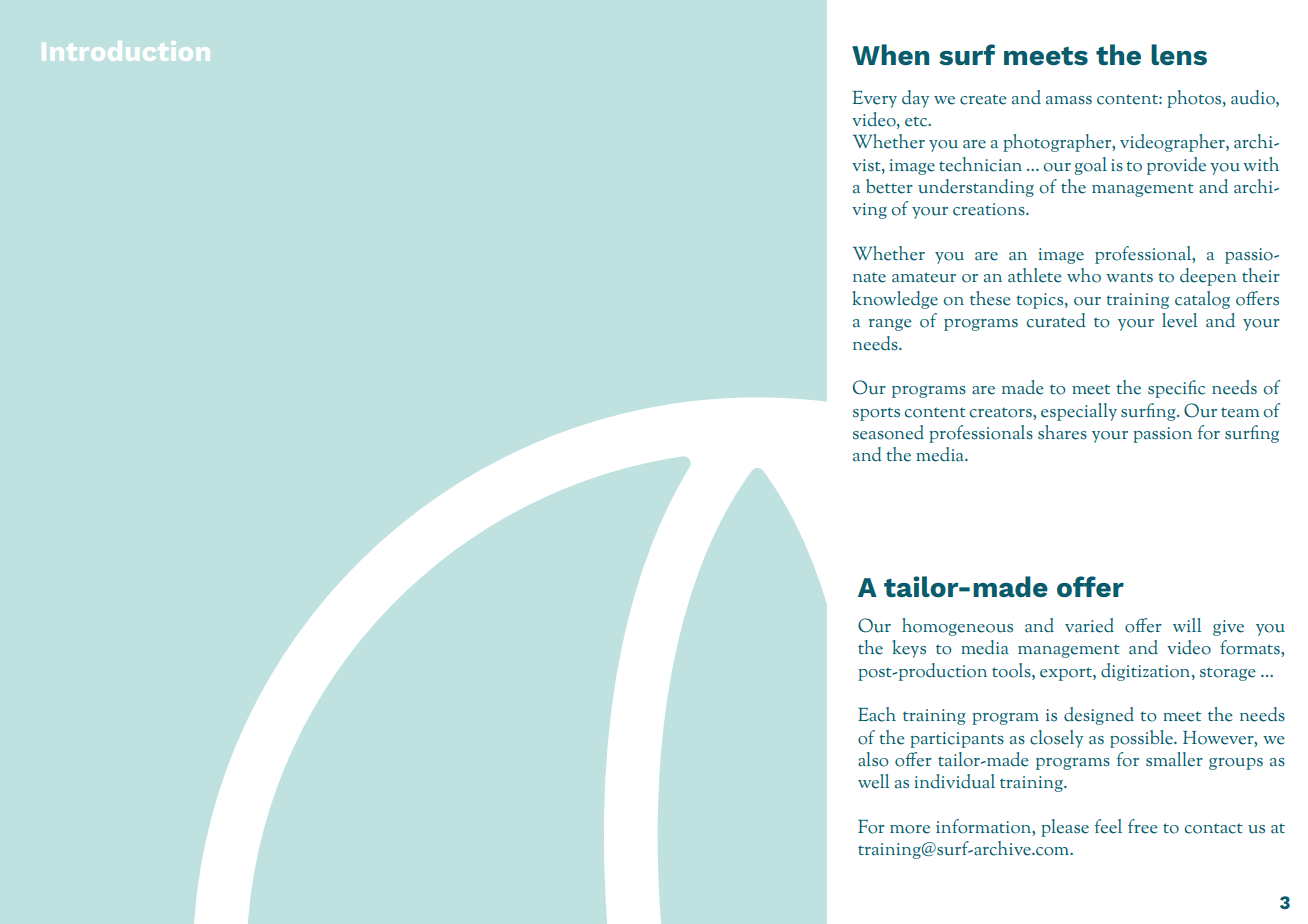  Describe the element at coordinates (924, 277) in the page. I see `amateur` at that location.
